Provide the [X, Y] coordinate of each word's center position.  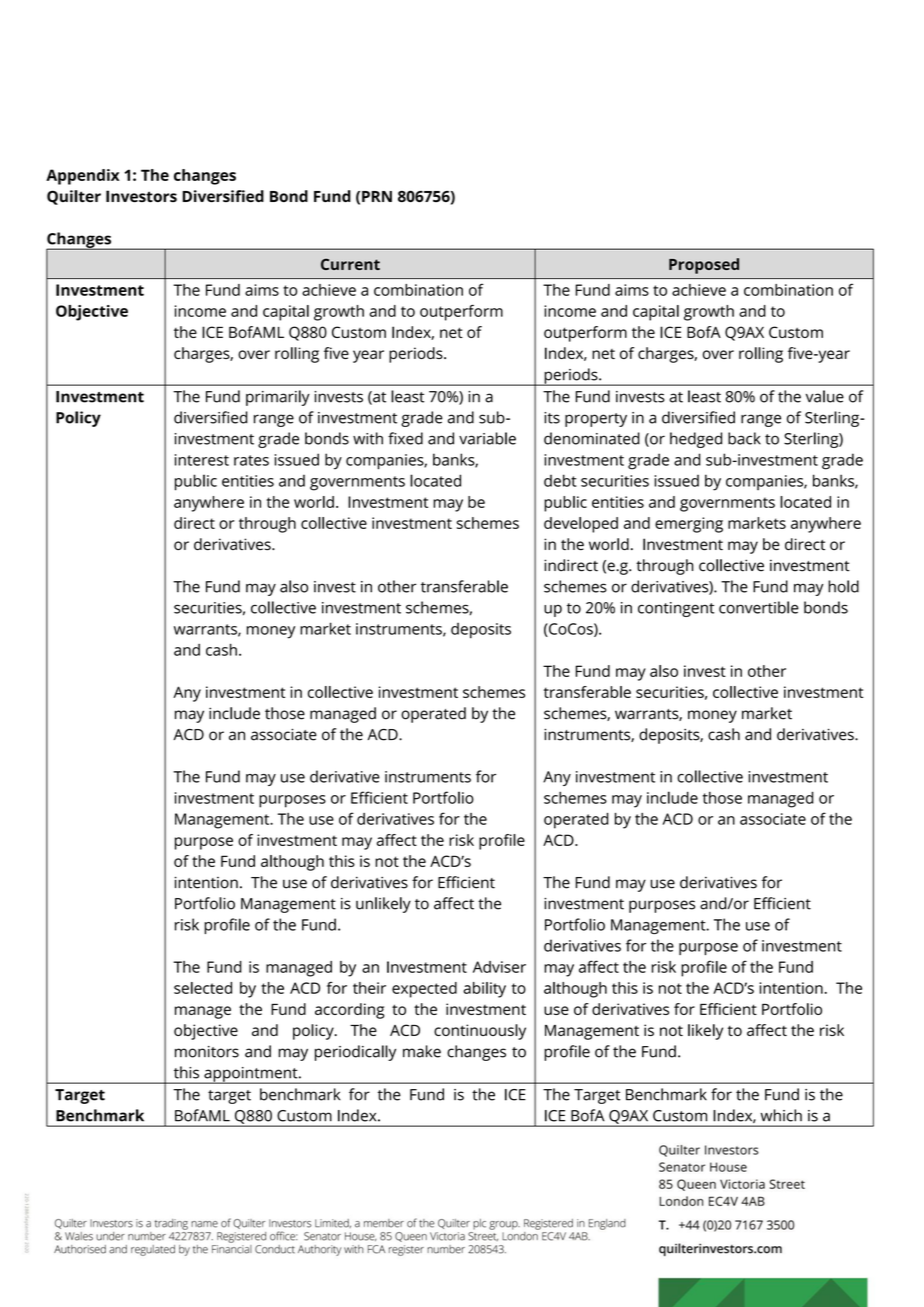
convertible [759, 607]
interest [202, 460]
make [422, 1051]
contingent [676, 609]
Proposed [704, 266]
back [744, 438]
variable [487, 438]
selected [203, 988]
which [781, 1115]
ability [484, 990]
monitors [207, 1052]
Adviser [499, 967]
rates [251, 460]
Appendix [82, 177]
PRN [377, 196]
